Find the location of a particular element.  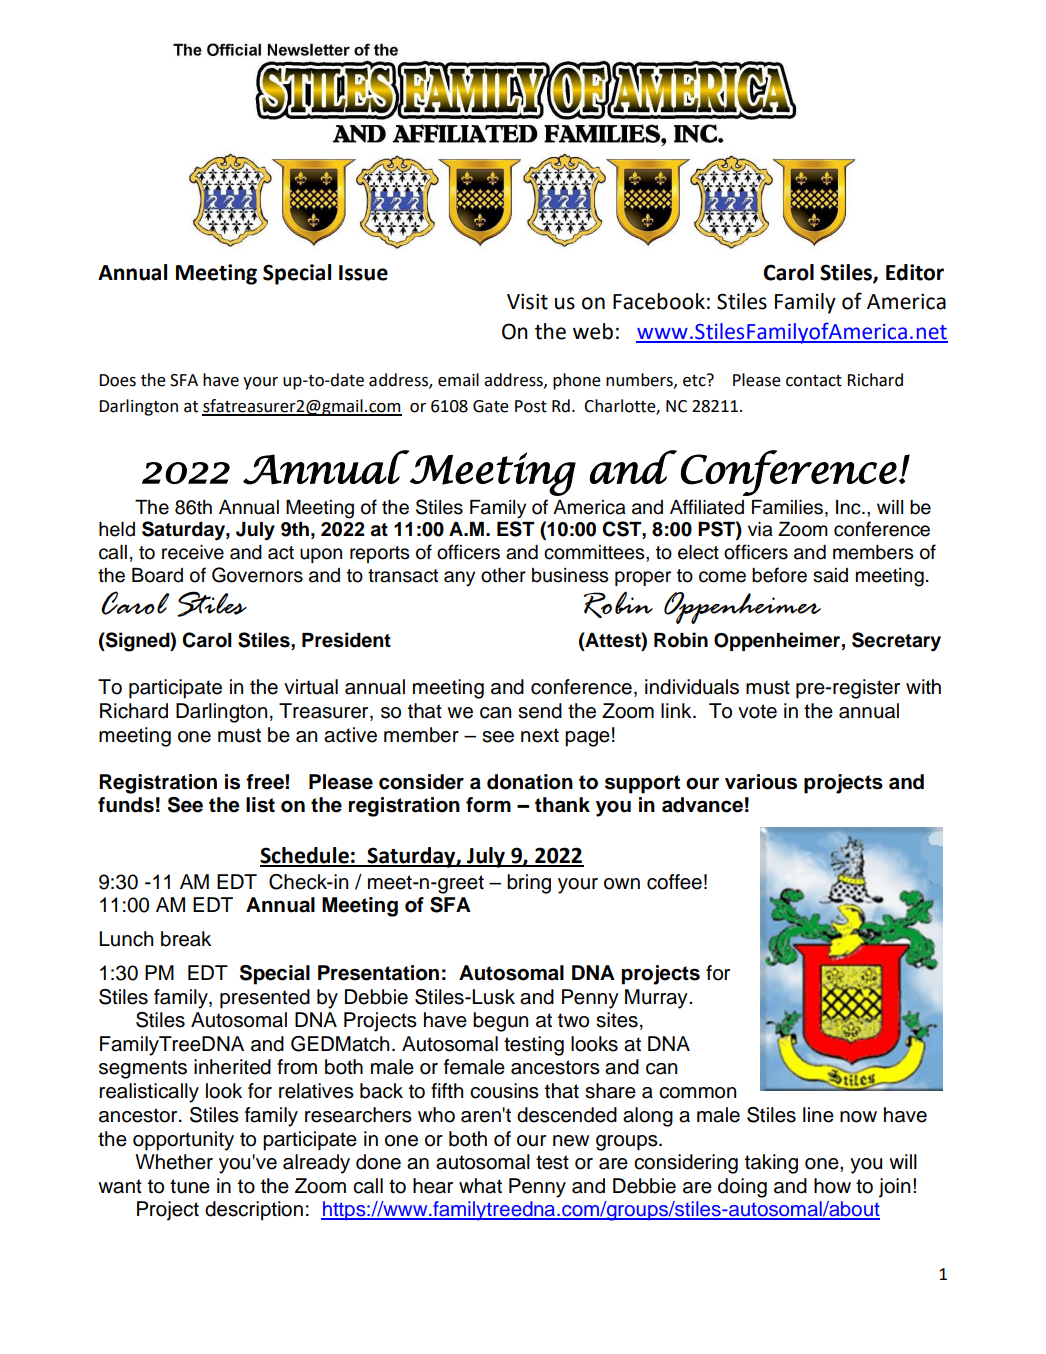

tune is located at coordinates (190, 1186).
